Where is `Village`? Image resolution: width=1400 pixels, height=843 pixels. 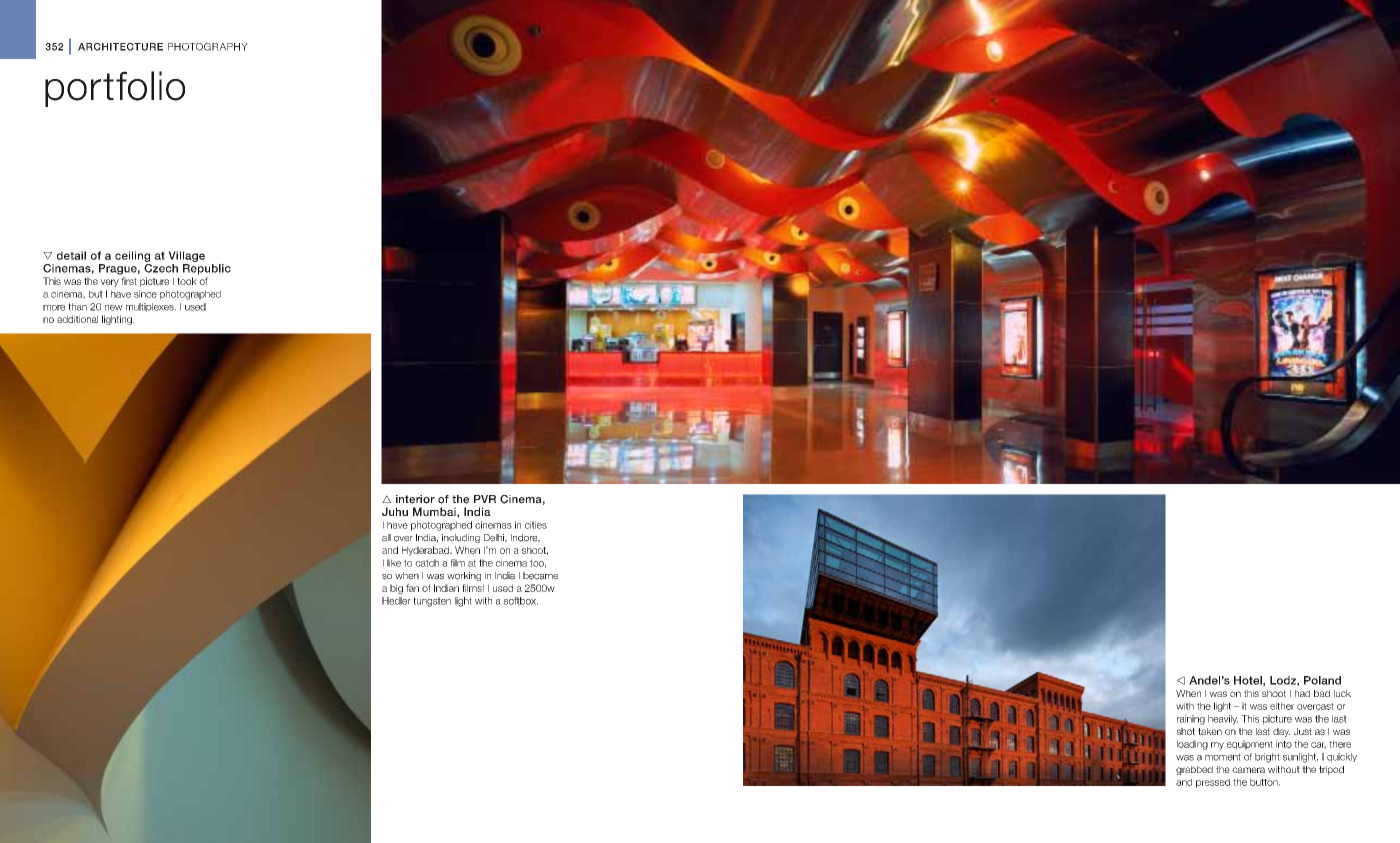
Village is located at coordinates (186, 256).
